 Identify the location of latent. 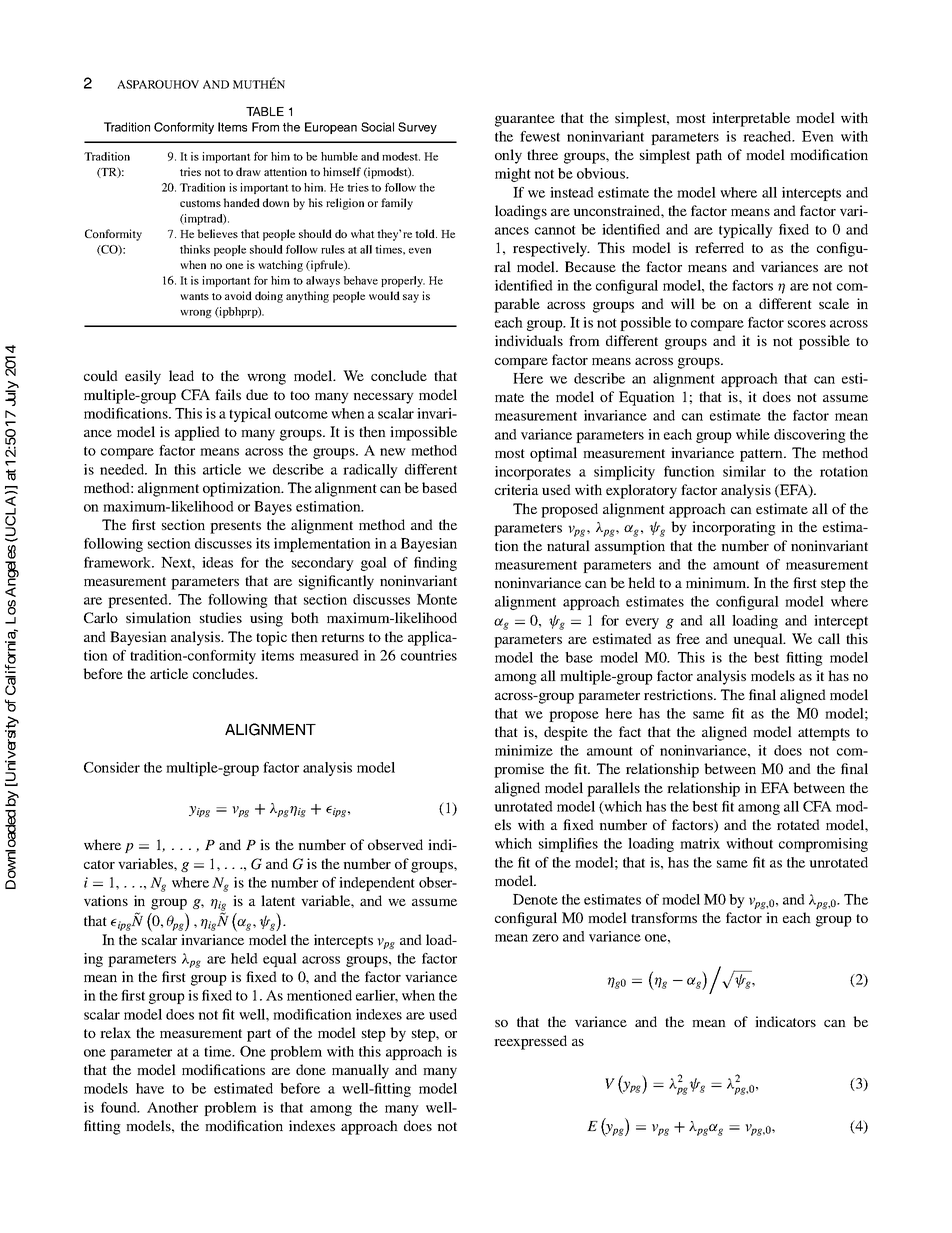
(278, 900).
